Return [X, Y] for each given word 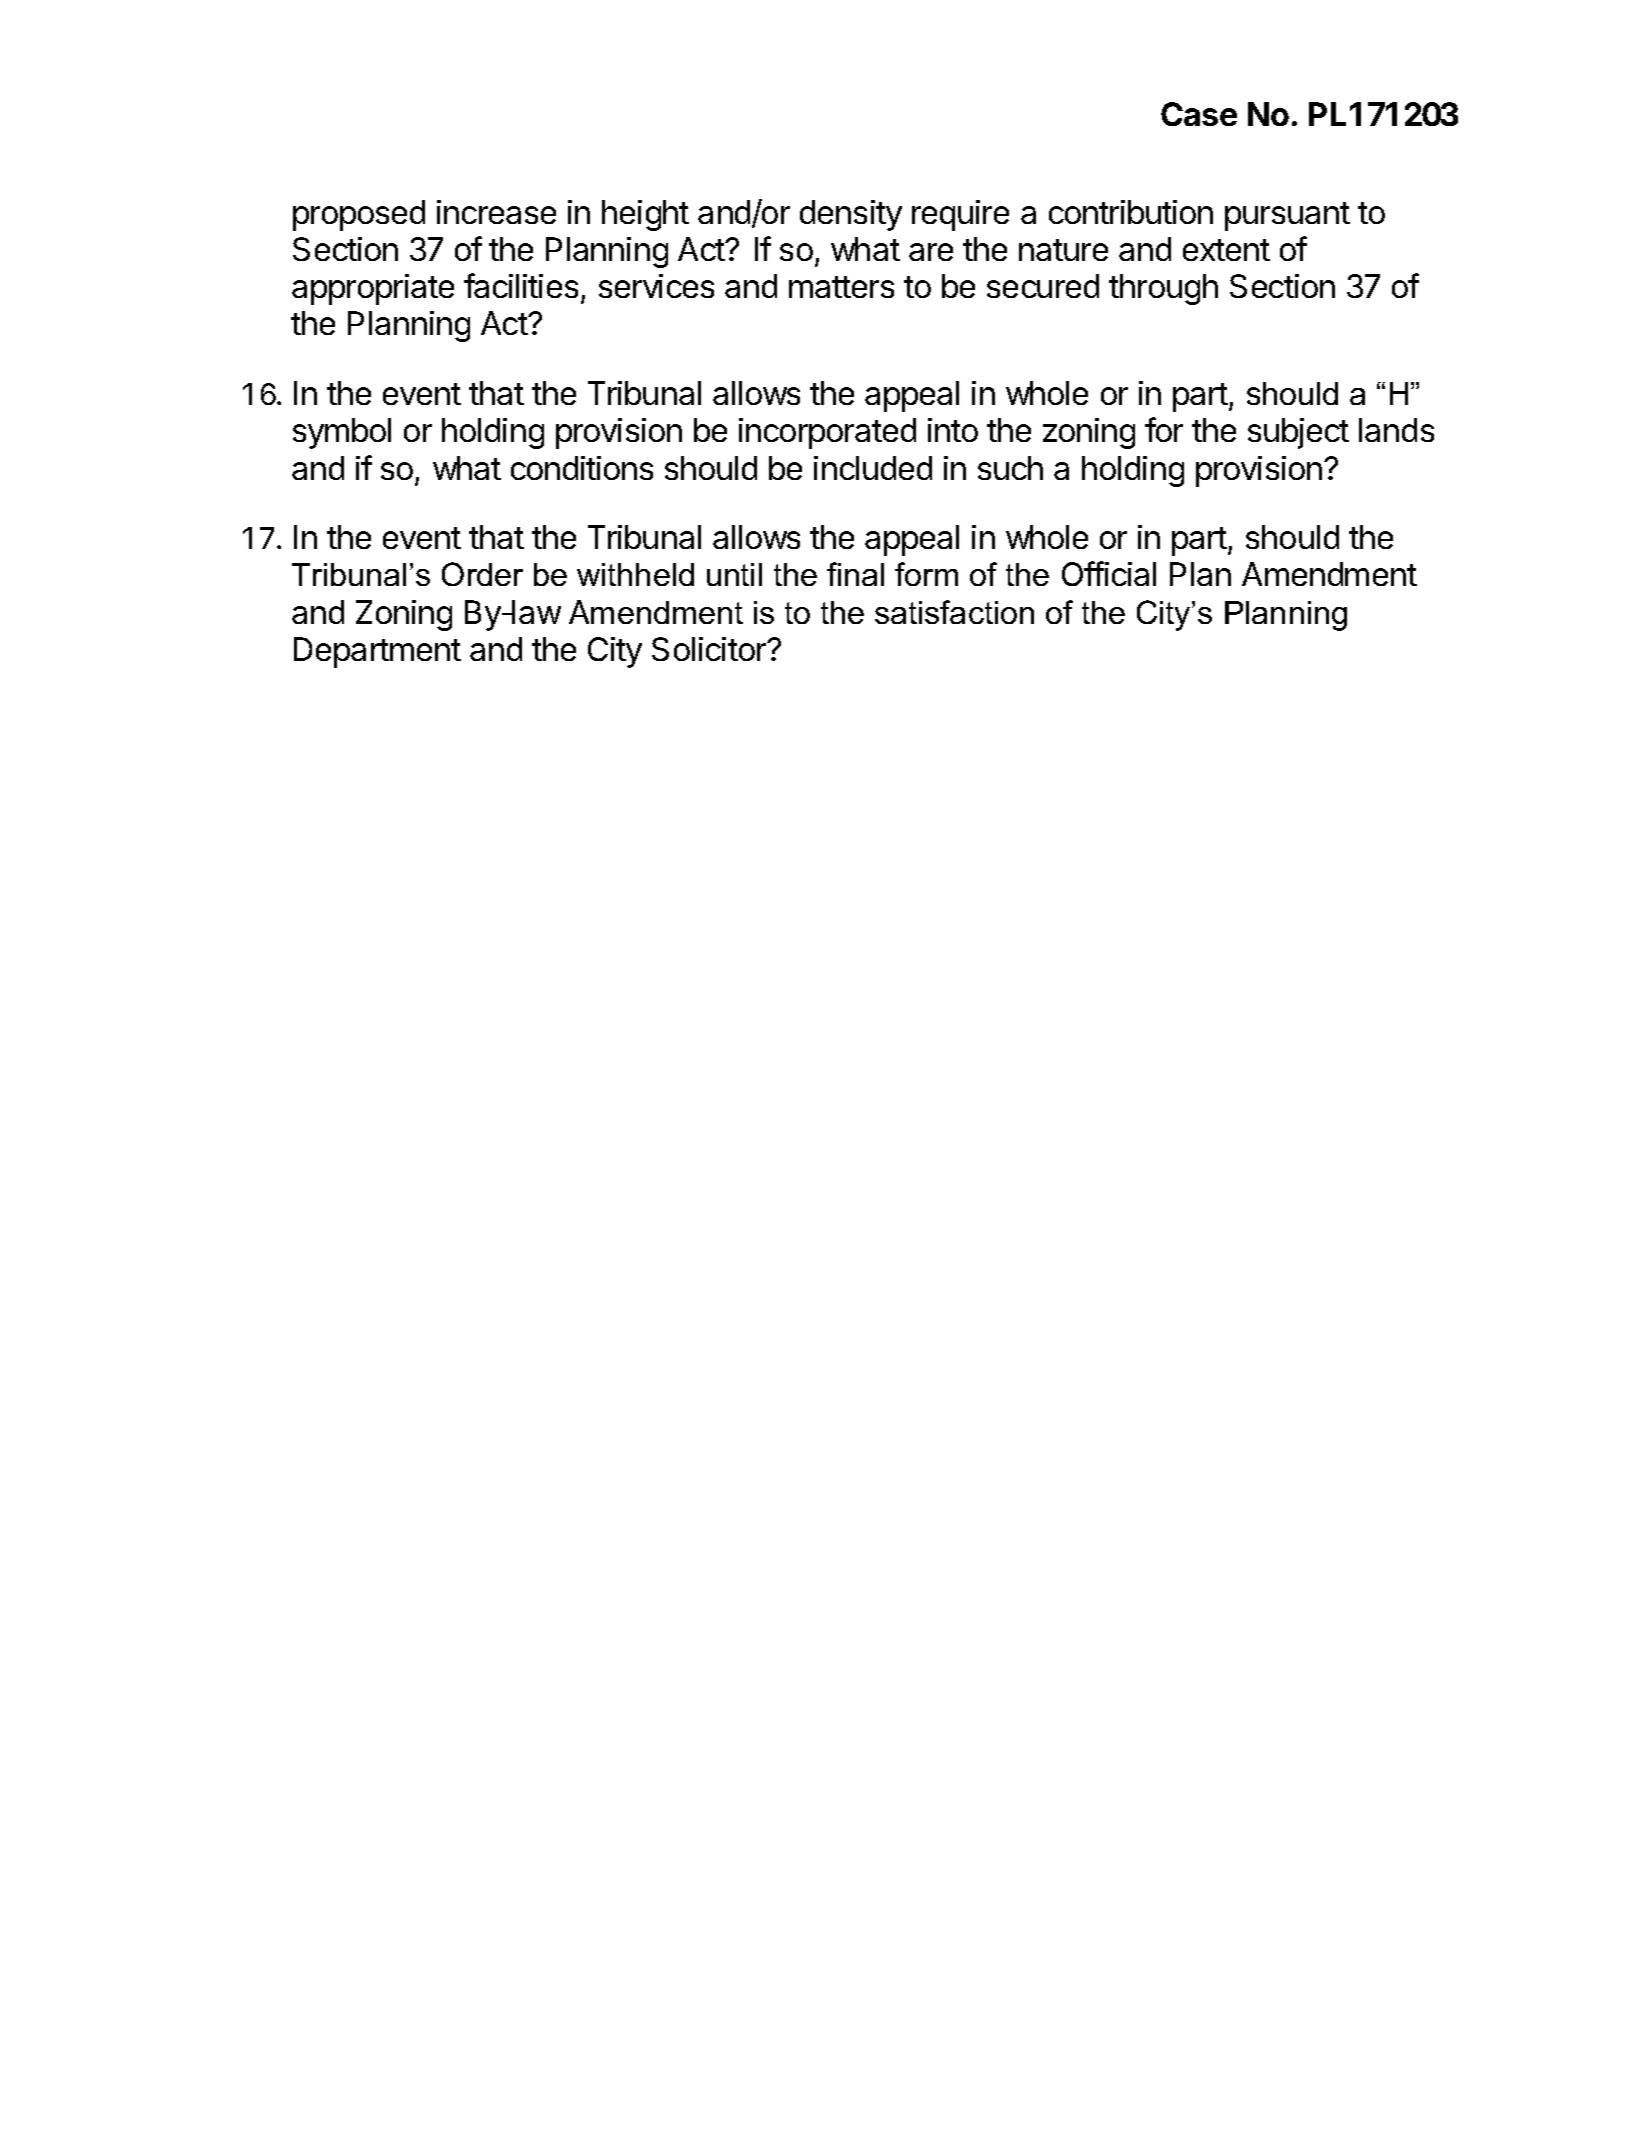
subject [1298, 433]
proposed [359, 215]
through [1163, 289]
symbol [342, 433]
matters [841, 287]
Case [1199, 114]
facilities [521, 285]
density [851, 215]
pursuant [1287, 216]
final [855, 574]
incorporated [827, 433]
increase [496, 212]
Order [482, 574]
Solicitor [710, 649]
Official [1109, 573]
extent [1226, 250]
